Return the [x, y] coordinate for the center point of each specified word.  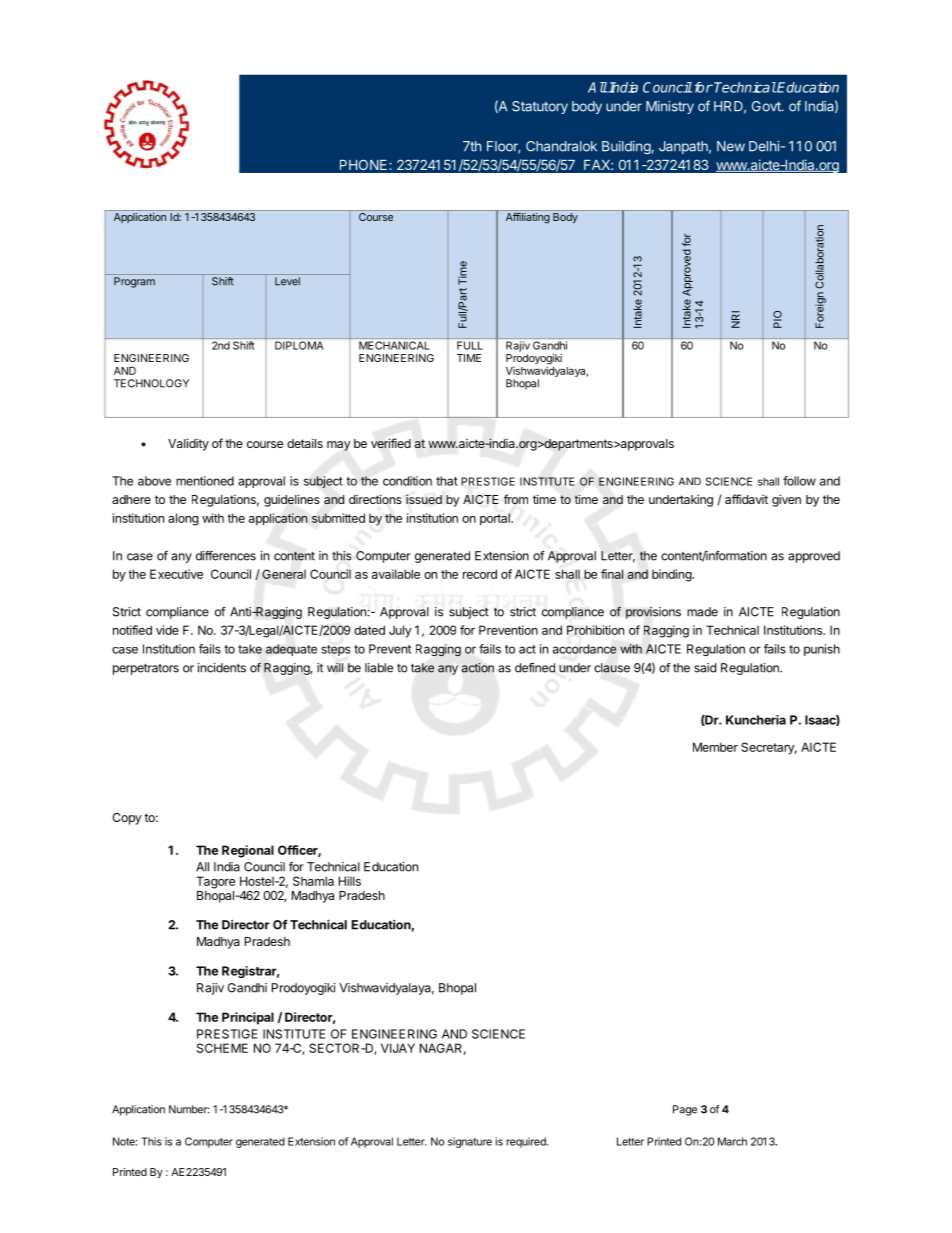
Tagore [215, 882]
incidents [222, 668]
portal [496, 519]
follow [799, 481]
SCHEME [222, 1048]
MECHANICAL [394, 345]
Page [685, 1110]
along [183, 519]
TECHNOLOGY [151, 383]
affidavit [746, 499]
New [731, 146]
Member [715, 747]
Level [287, 281]
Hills [350, 881]
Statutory [540, 107]
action [478, 668]
